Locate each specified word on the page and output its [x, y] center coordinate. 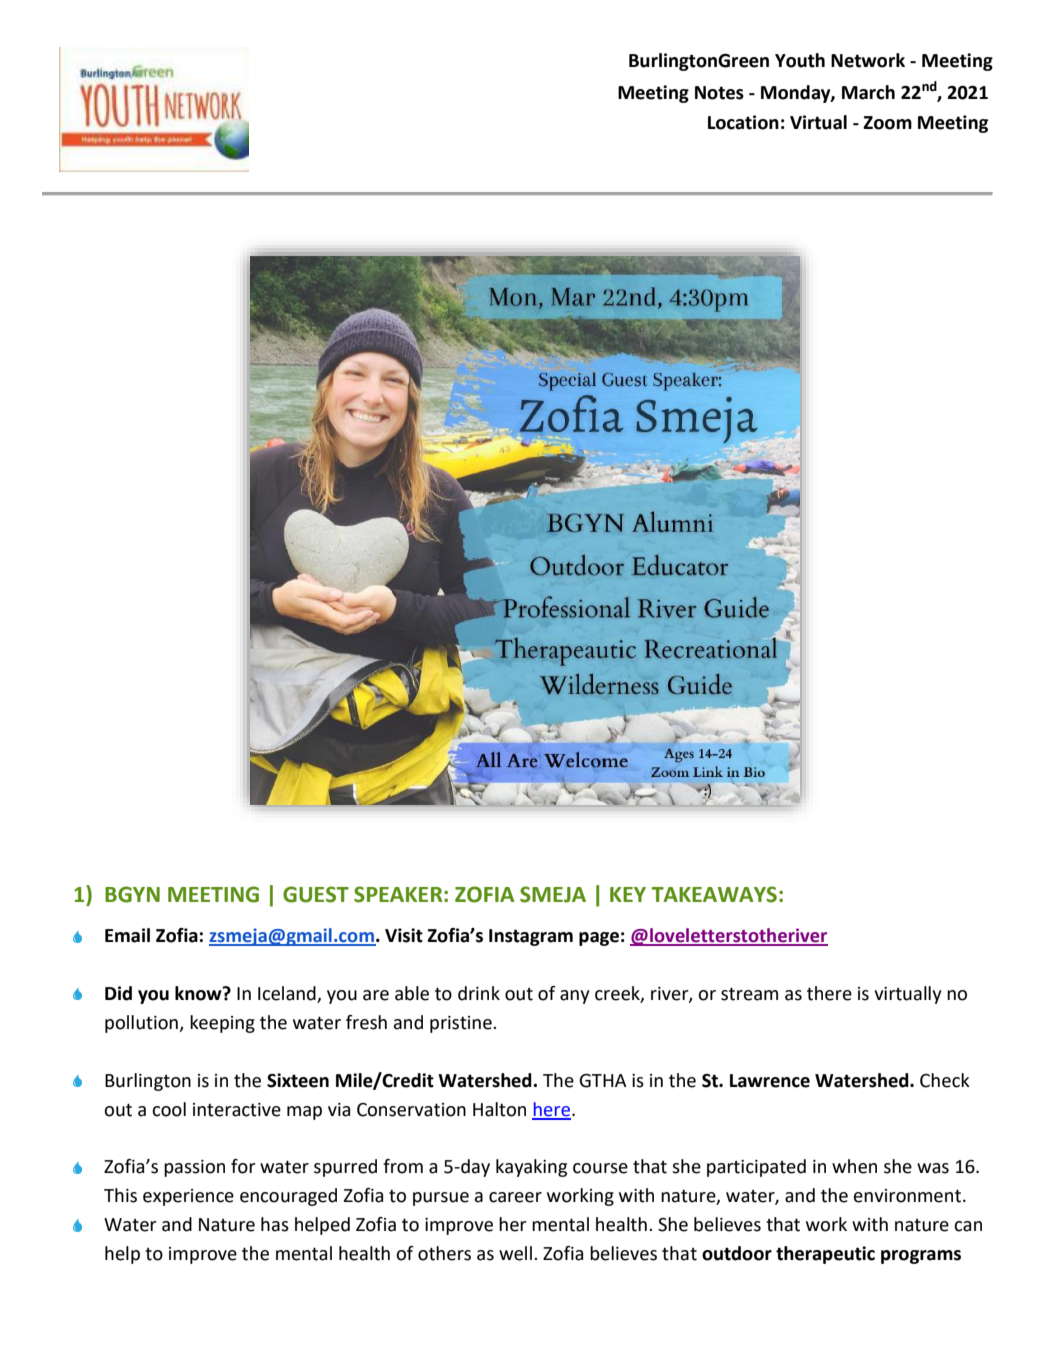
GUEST [316, 894]
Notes [719, 93]
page [599, 939]
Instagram [531, 937]
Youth [800, 60]
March [868, 92]
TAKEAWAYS [714, 894]
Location [743, 122]
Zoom [887, 123]
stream [749, 994]
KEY [628, 894]
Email [127, 935]
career [515, 1197]
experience [188, 1197]
